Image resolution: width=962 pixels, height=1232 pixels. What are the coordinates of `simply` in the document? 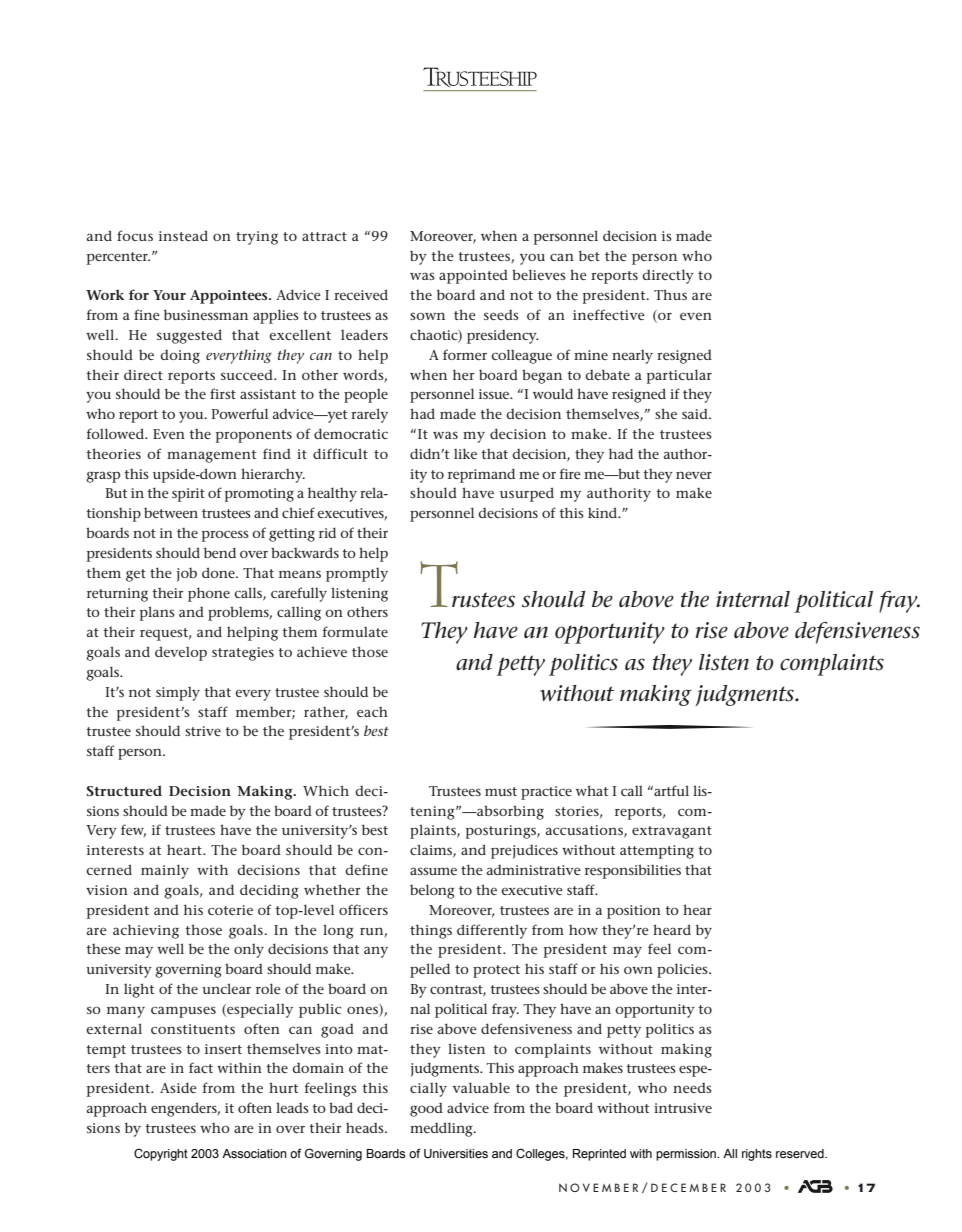 It's located at (178, 694).
